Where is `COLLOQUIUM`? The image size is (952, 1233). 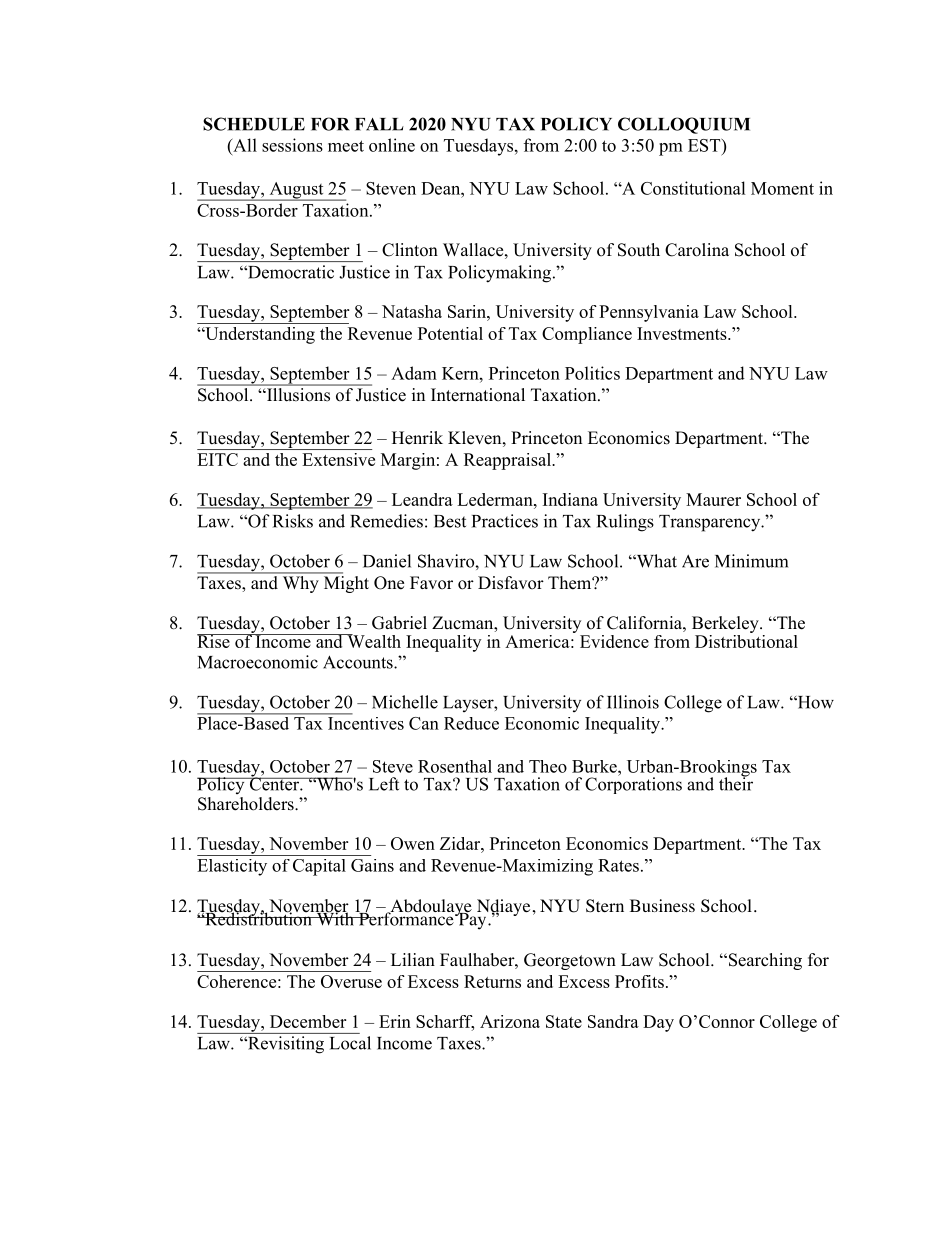
COLLOQUIUM is located at coordinates (684, 125).
